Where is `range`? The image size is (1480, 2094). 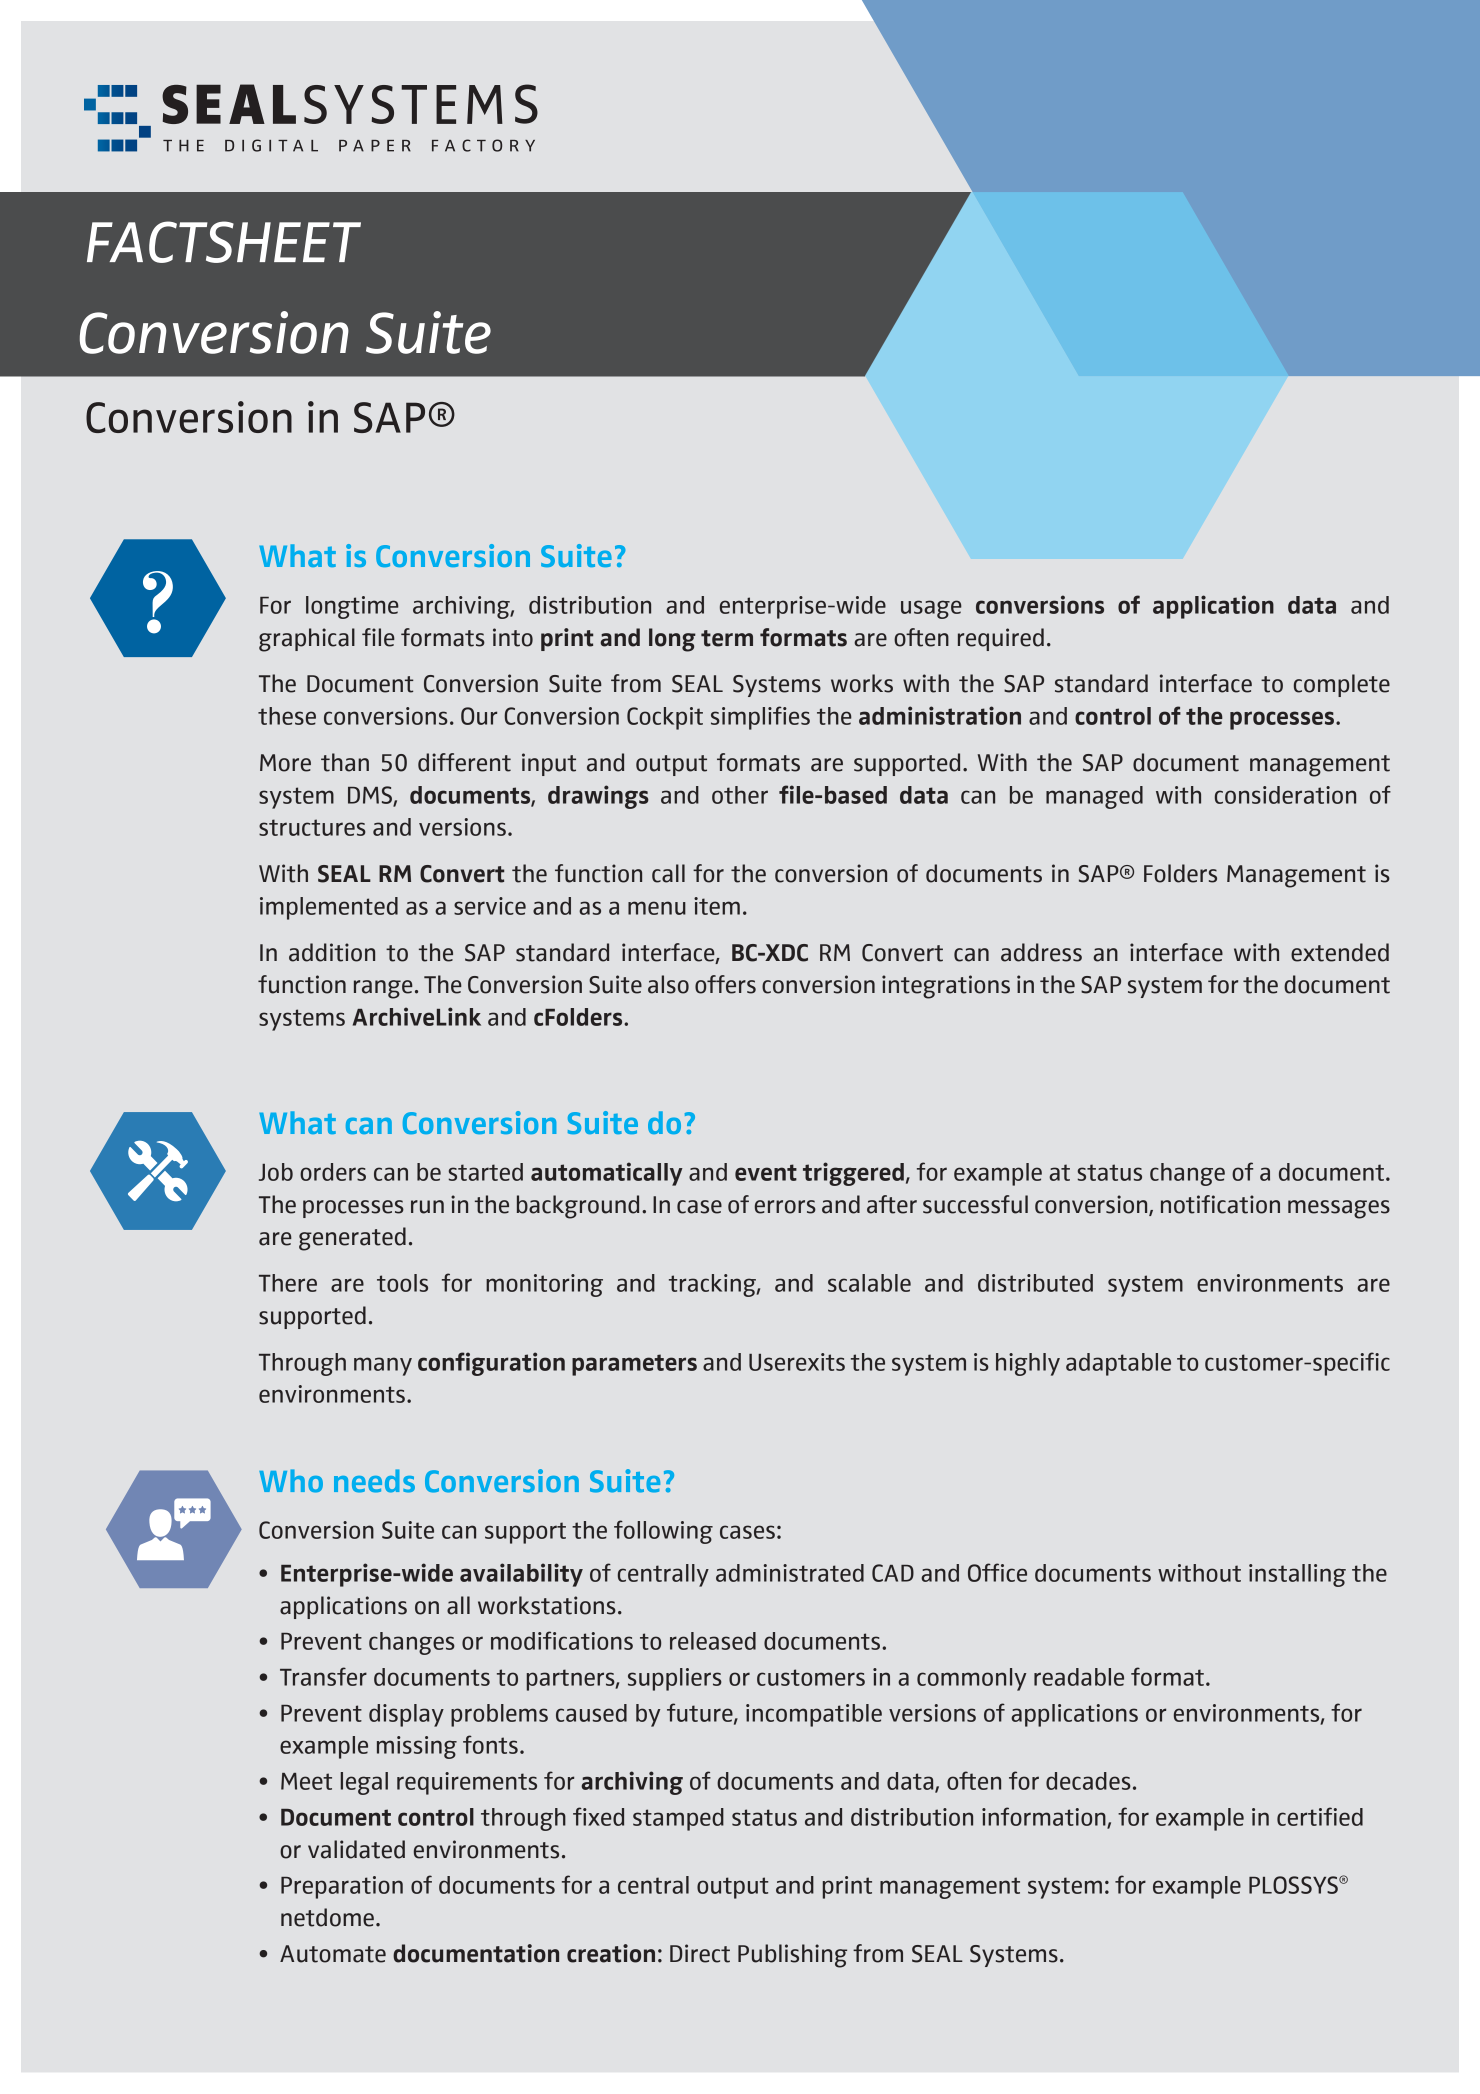 range is located at coordinates (383, 989).
